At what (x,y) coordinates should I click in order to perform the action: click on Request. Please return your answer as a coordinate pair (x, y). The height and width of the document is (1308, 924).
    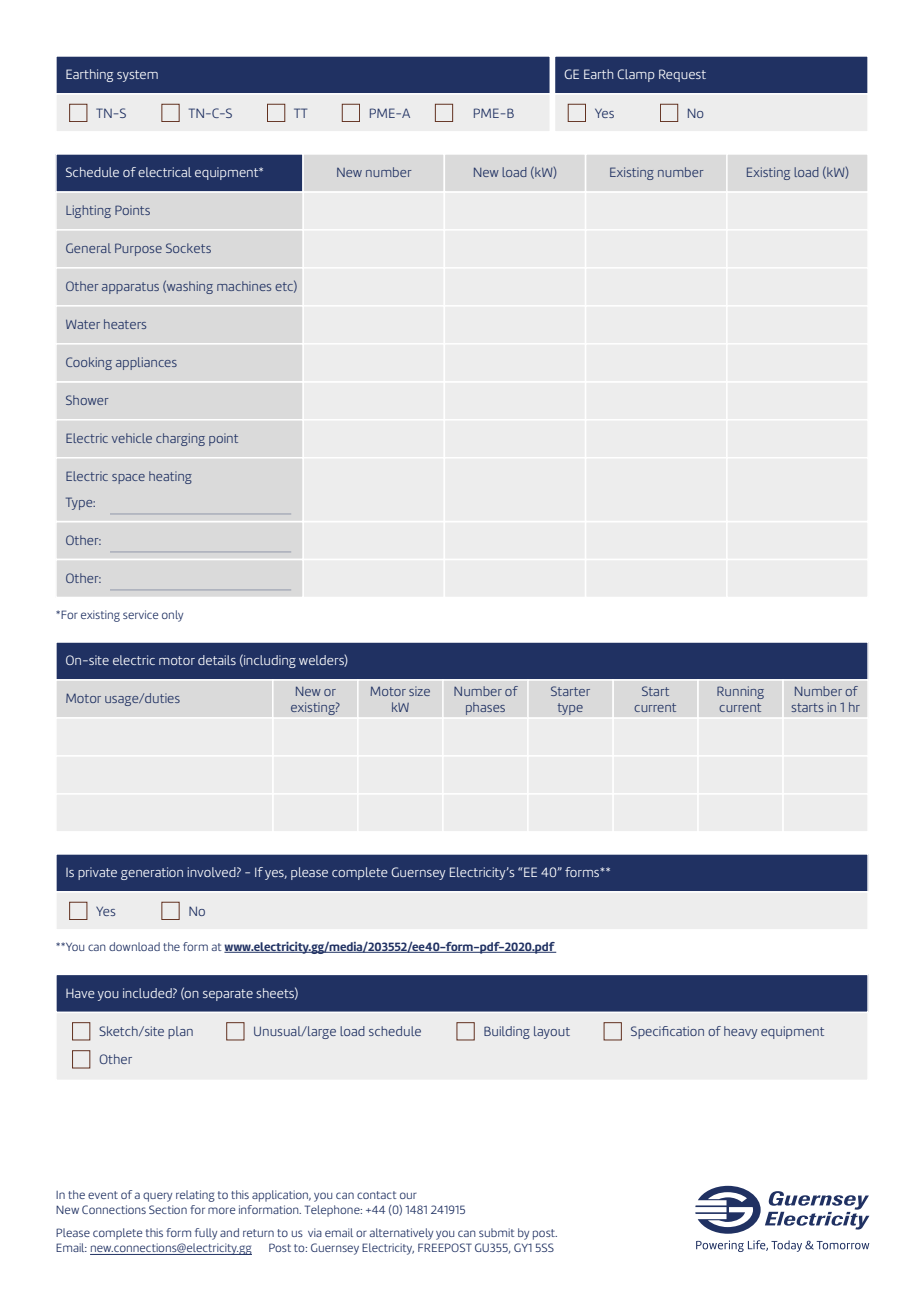
    Looking at the image, I should click on (682, 75).
